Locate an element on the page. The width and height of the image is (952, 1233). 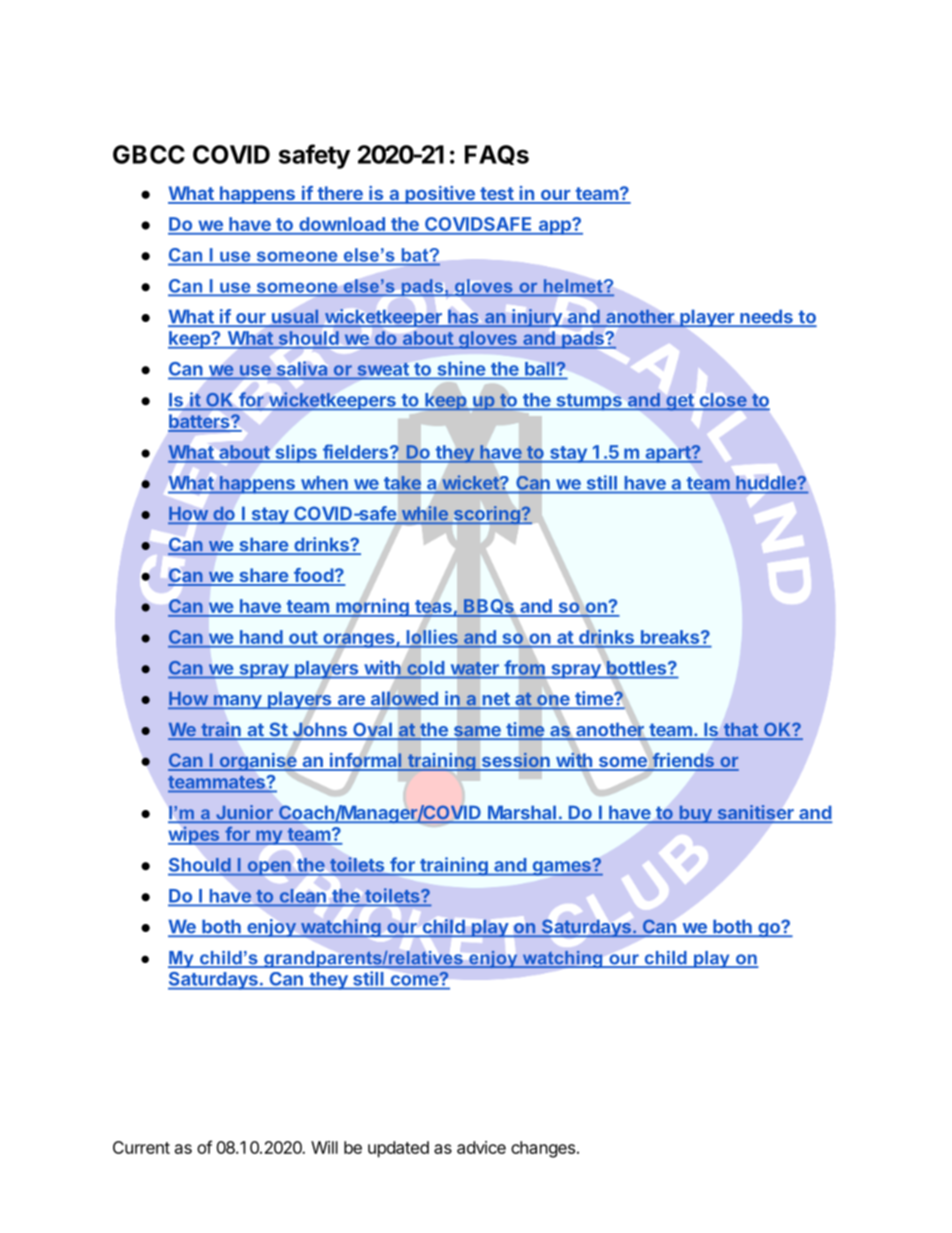
Current is located at coordinates (141, 1147).
